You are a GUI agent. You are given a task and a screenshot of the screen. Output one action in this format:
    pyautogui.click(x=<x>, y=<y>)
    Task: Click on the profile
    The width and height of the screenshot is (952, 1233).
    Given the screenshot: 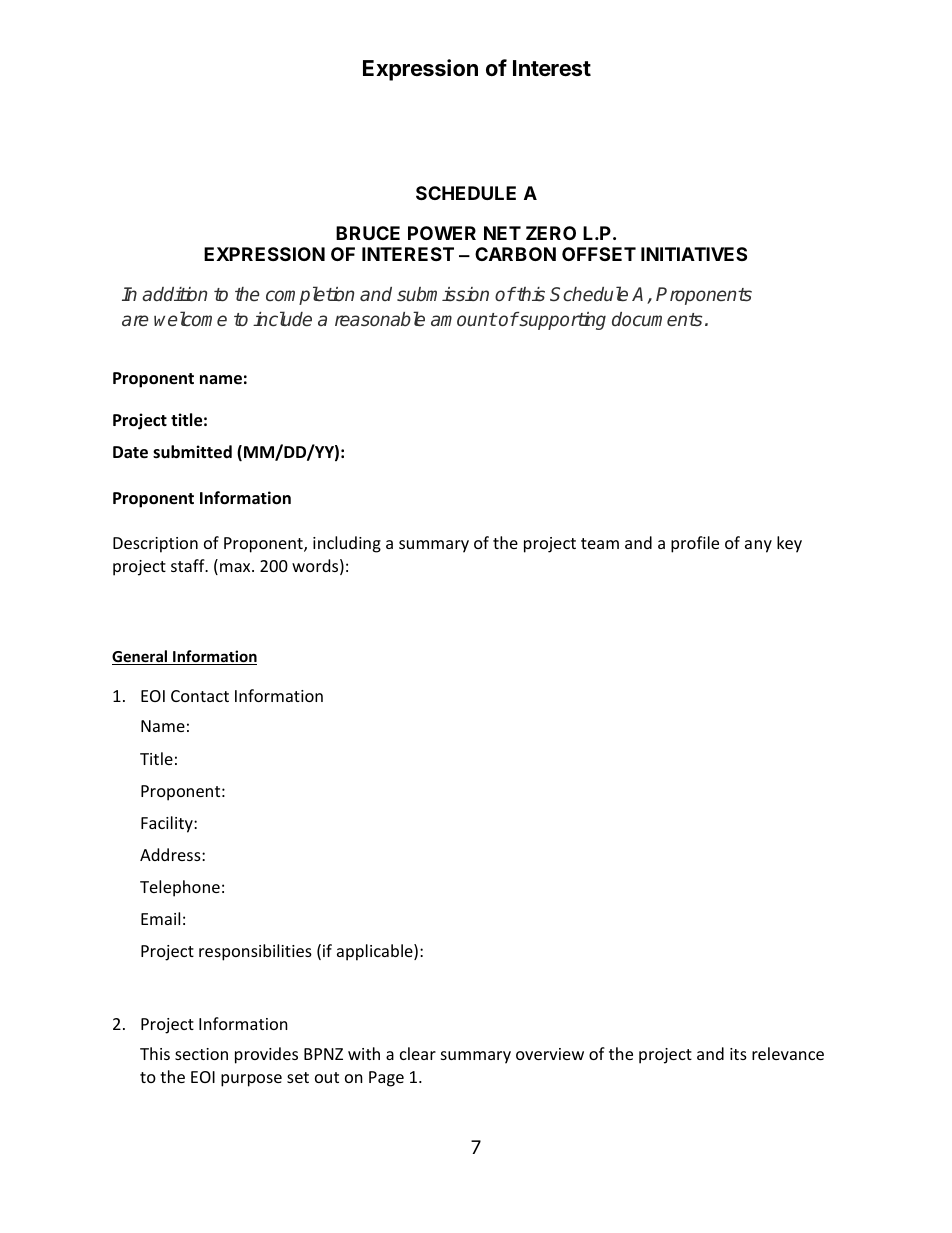 What is the action you would take?
    pyautogui.click(x=695, y=544)
